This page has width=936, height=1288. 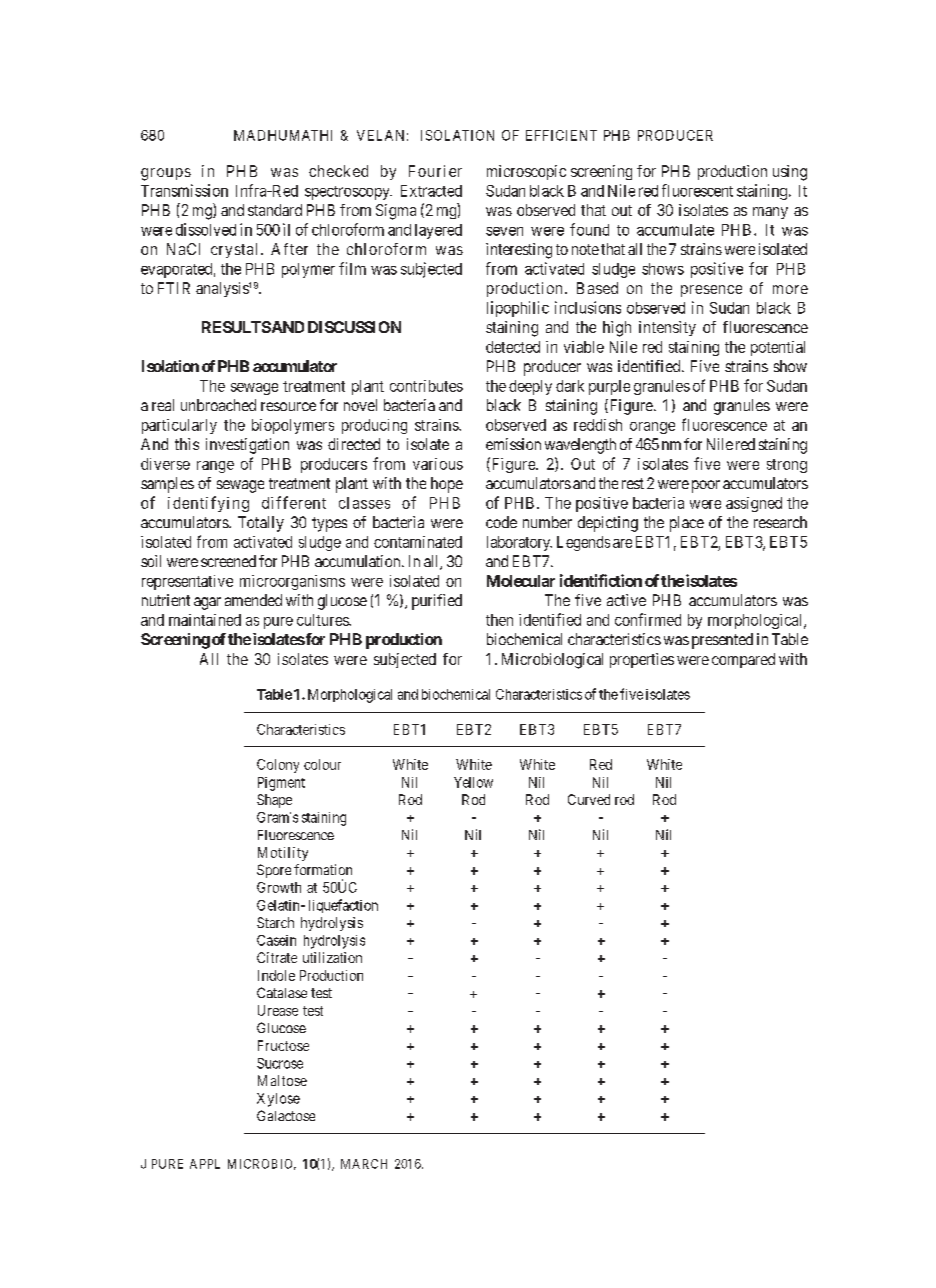 I want to click on MARCH, so click(x=364, y=1164).
